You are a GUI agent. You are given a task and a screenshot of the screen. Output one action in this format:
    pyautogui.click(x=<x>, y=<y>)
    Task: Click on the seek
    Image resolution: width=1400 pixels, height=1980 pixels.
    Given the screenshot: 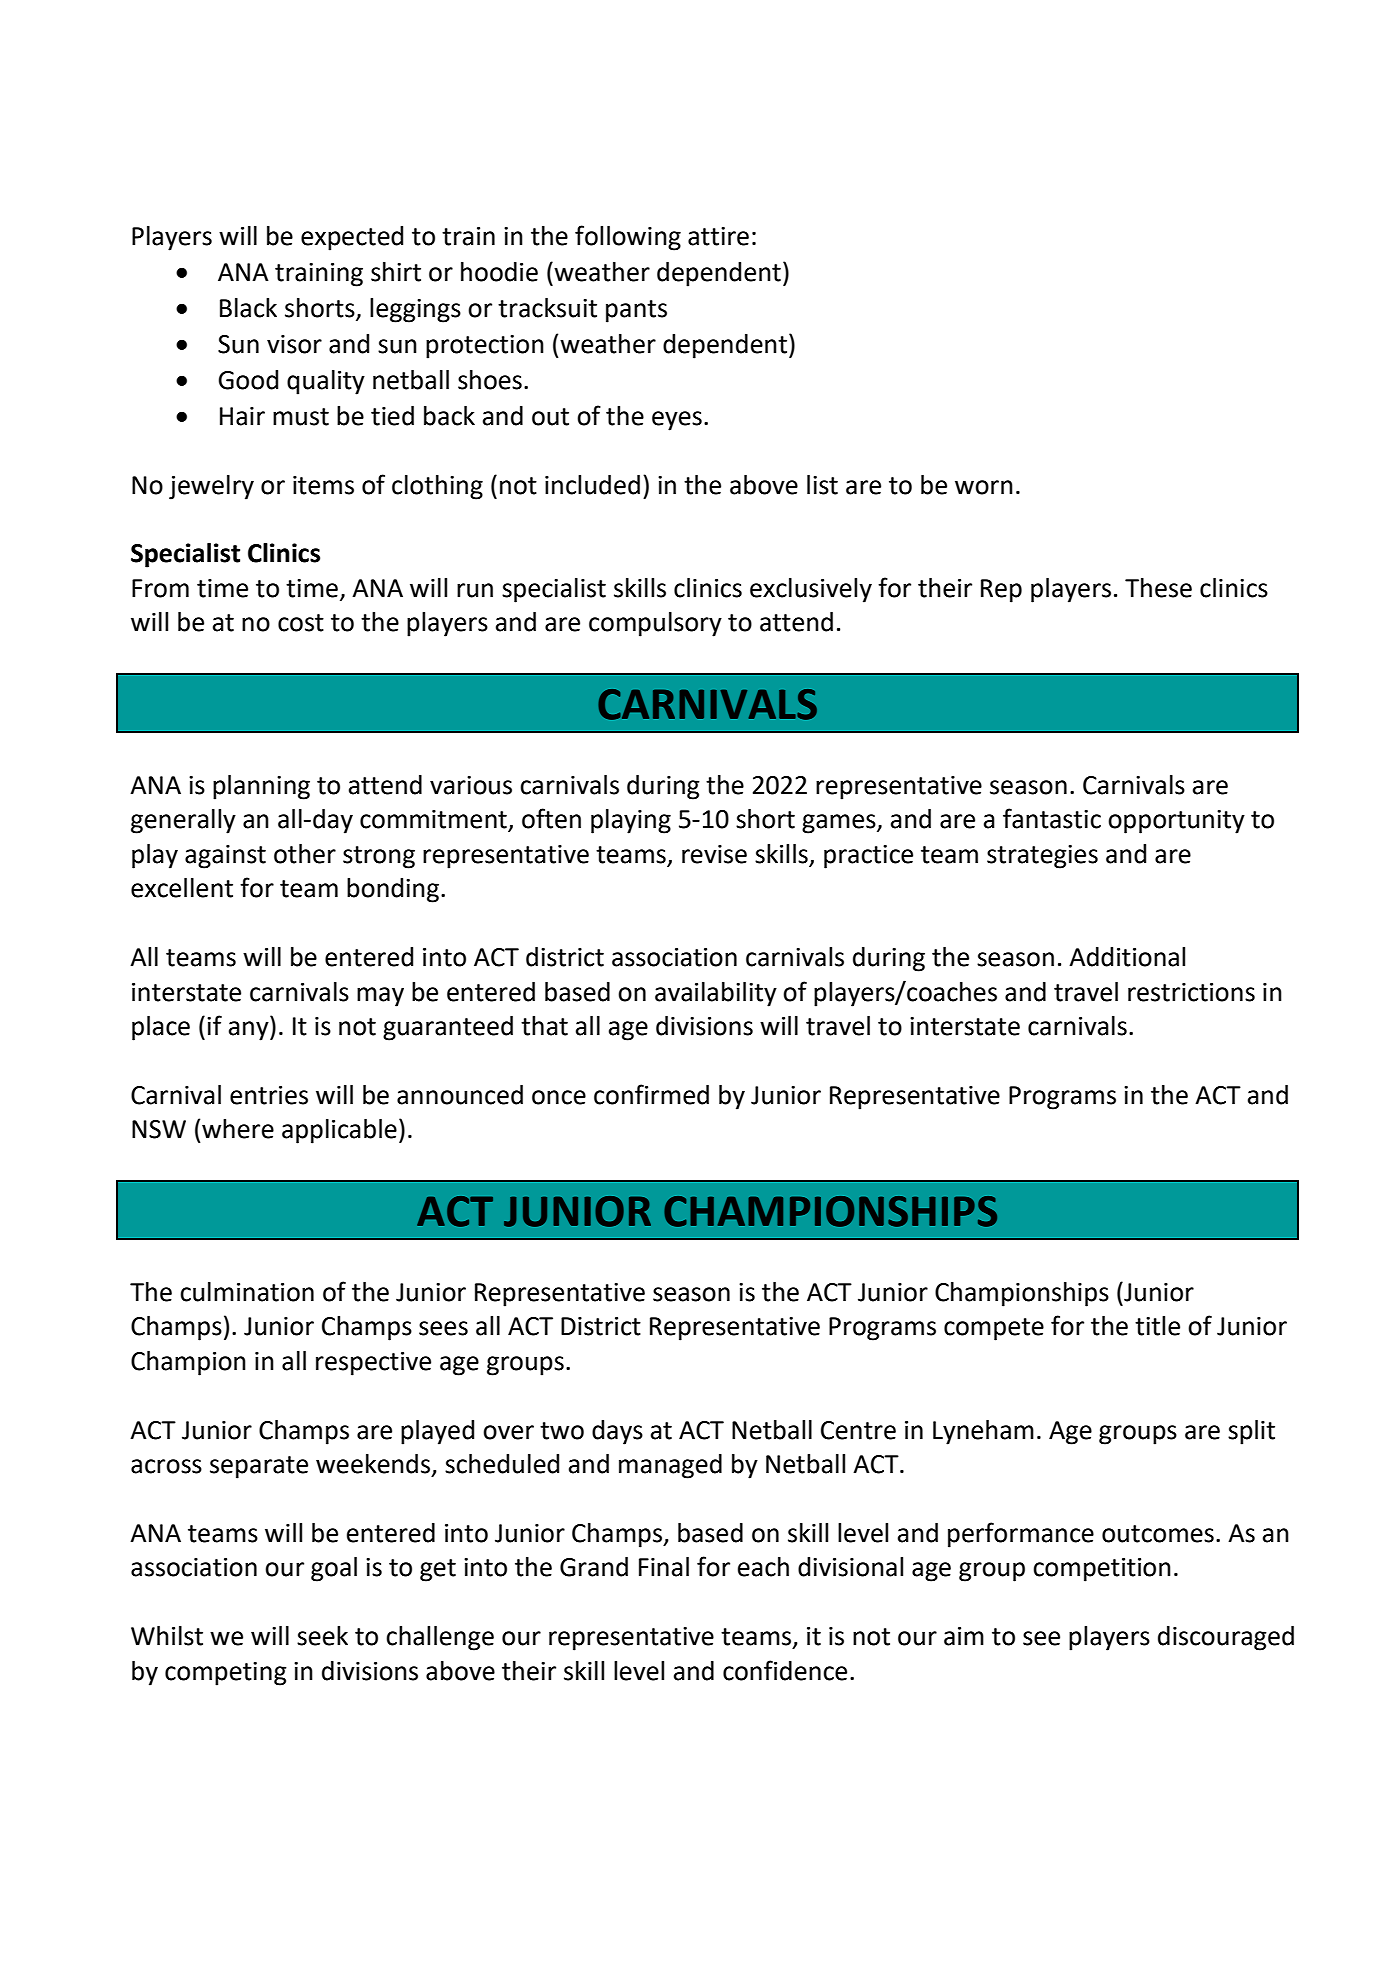 What is the action you would take?
    pyautogui.click(x=322, y=1636)
